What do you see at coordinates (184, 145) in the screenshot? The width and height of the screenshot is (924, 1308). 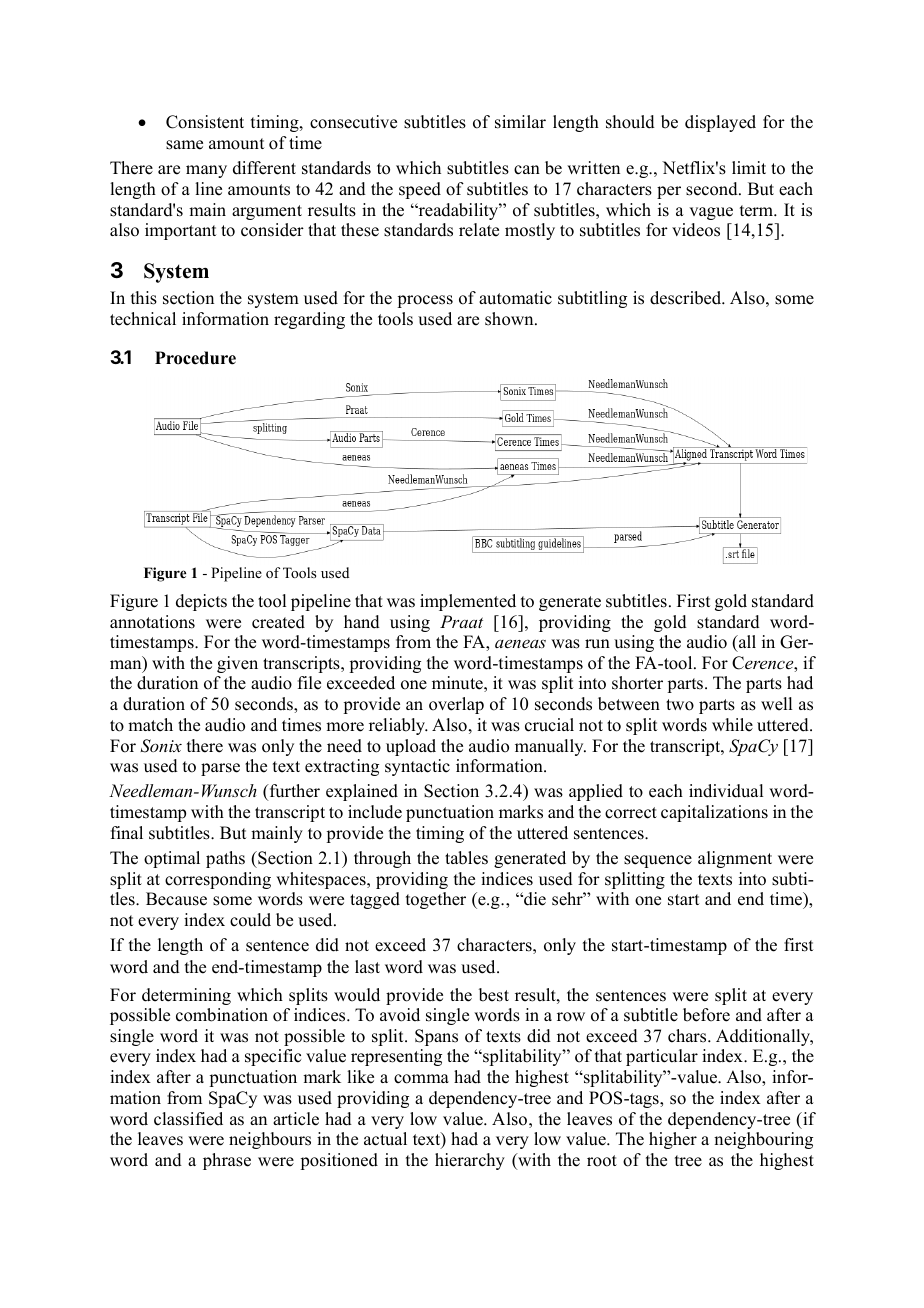 I see `same` at bounding box center [184, 145].
